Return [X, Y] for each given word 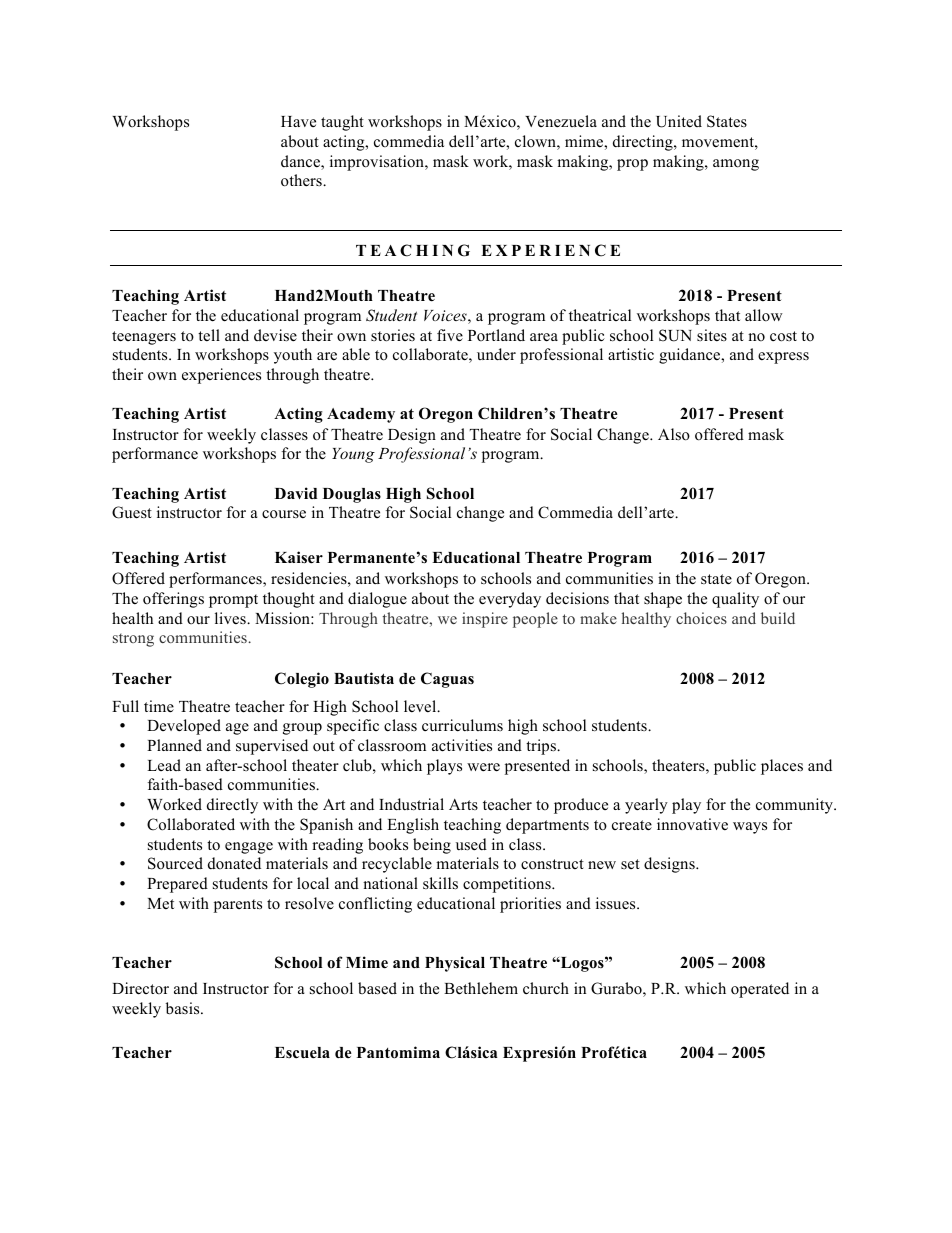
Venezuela [561, 121]
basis [184, 1008]
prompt [233, 601]
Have [298, 121]
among [736, 165]
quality [735, 600]
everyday [510, 600]
